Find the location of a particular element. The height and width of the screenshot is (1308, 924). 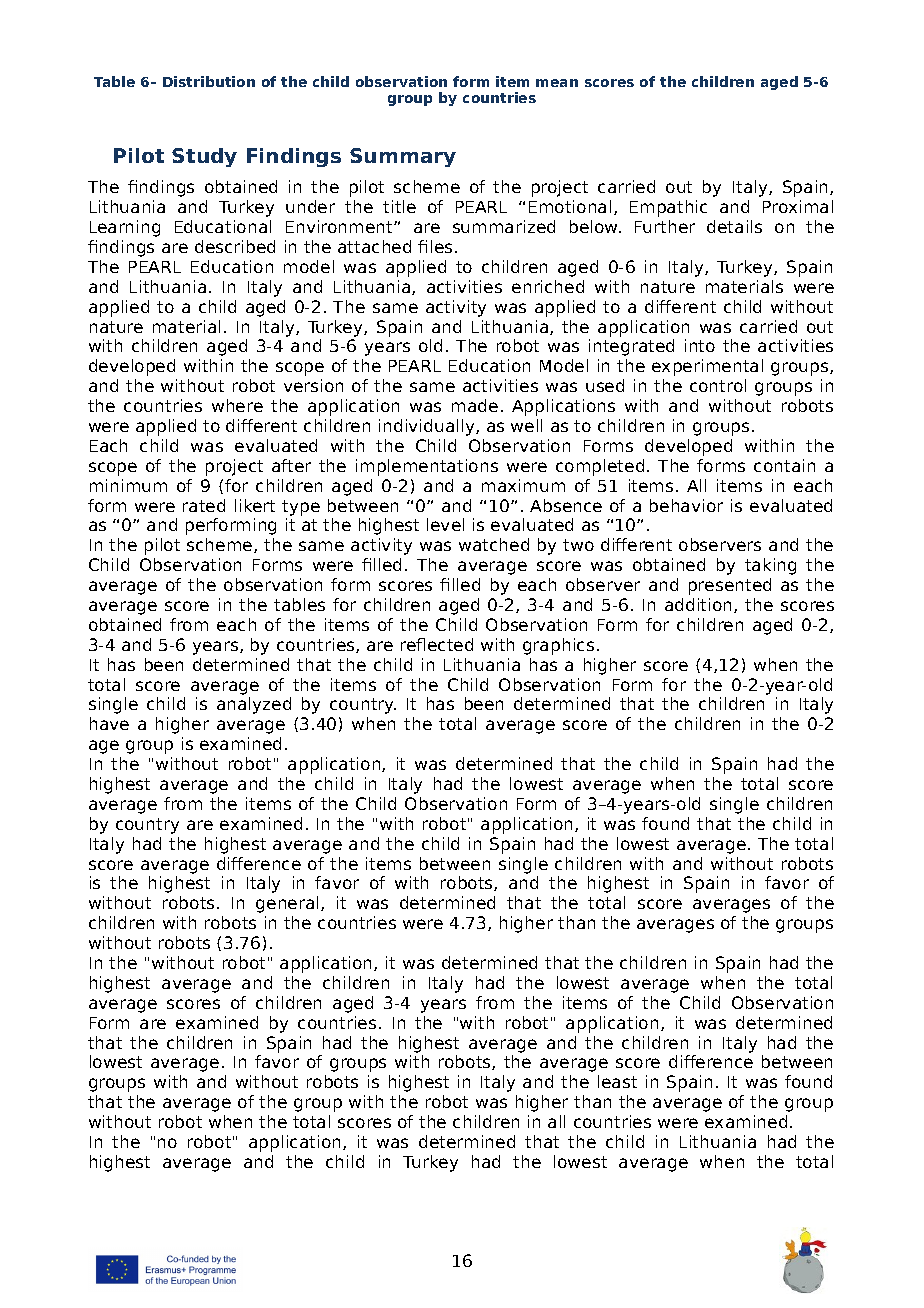

Distribution is located at coordinates (209, 81).
